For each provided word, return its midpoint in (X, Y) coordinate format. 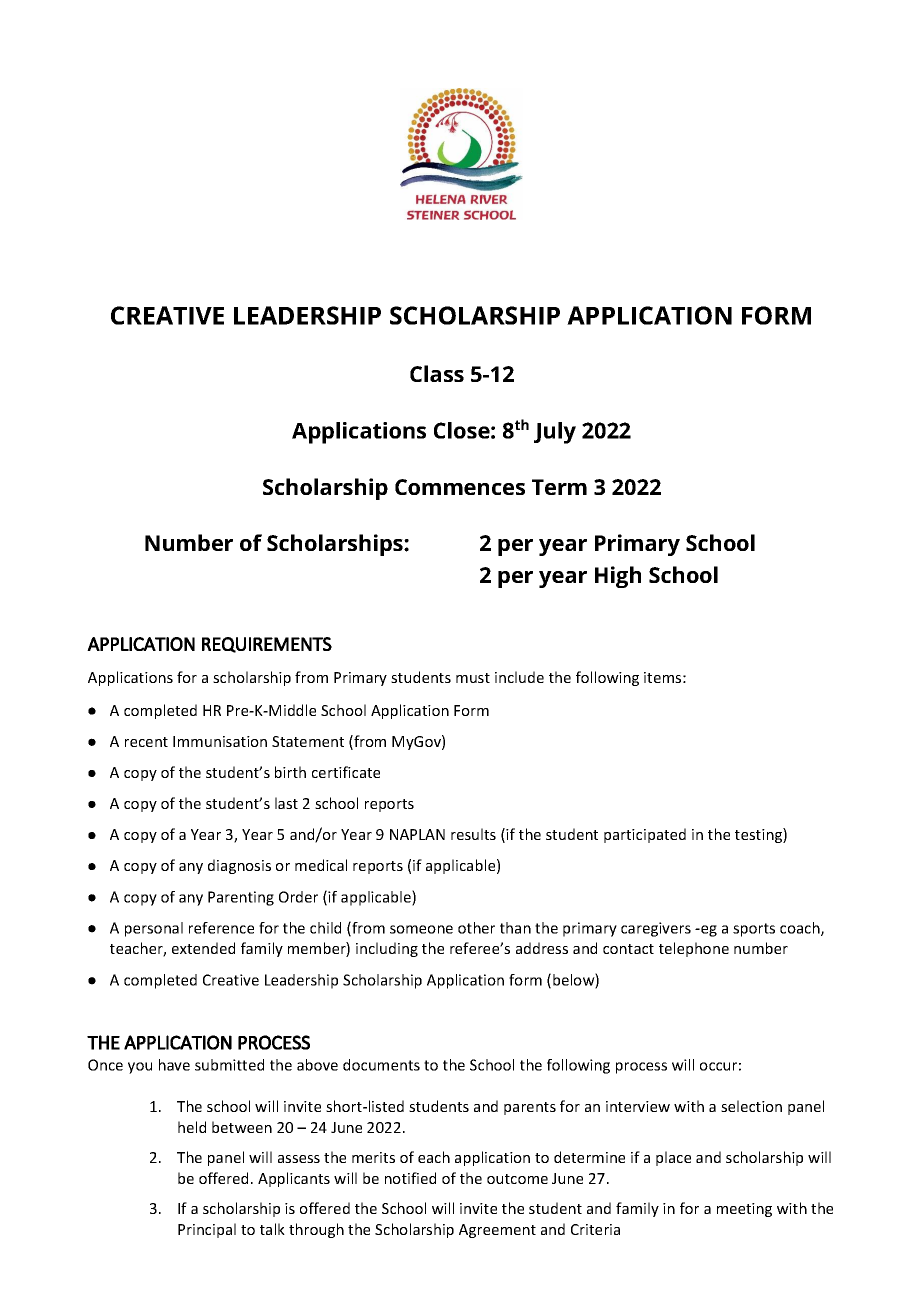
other (476, 928)
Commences (460, 487)
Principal (207, 1230)
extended (203, 948)
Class (437, 373)
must (473, 678)
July (555, 433)
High (618, 577)
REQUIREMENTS (267, 645)
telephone (694, 949)
